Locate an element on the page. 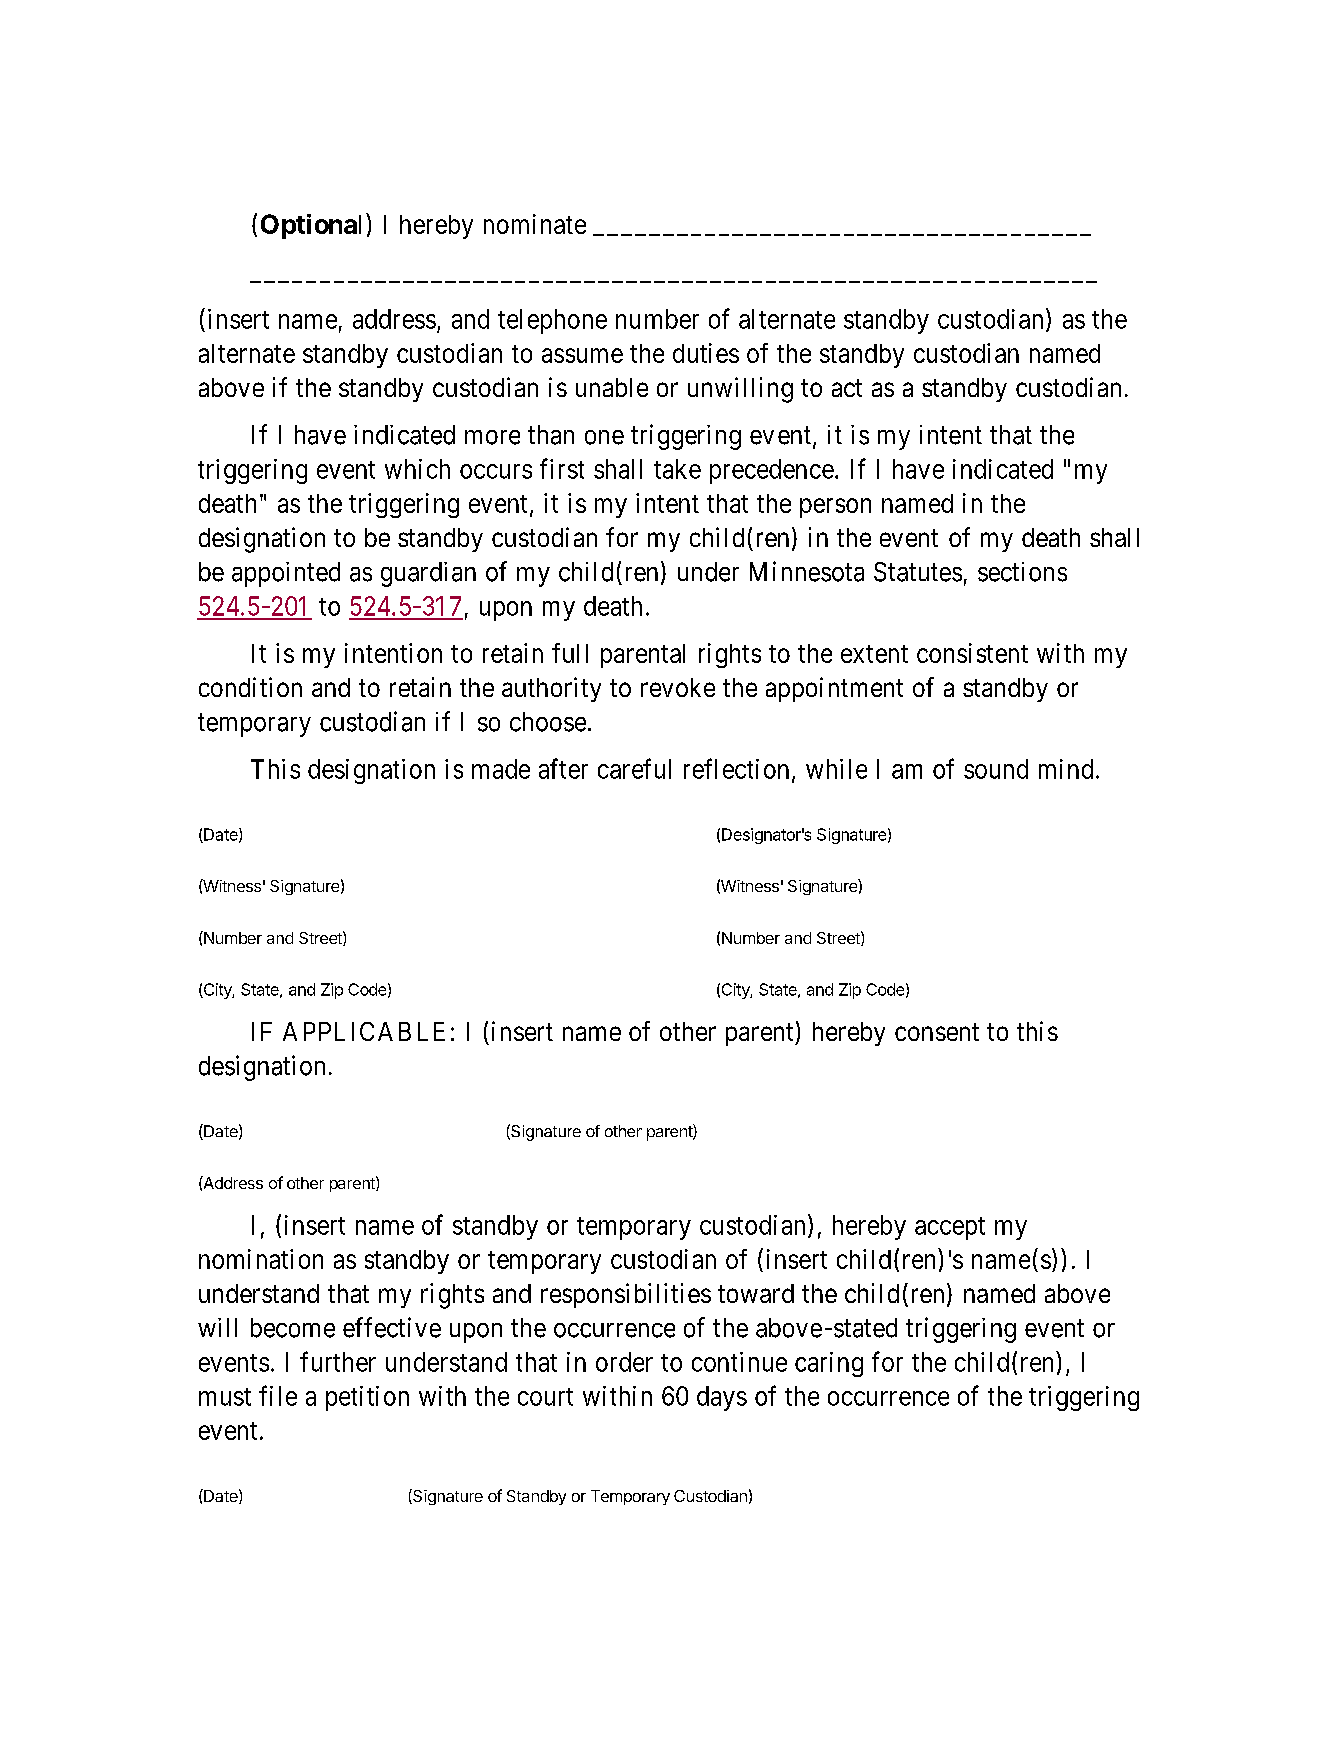  caring is located at coordinates (829, 1364).
